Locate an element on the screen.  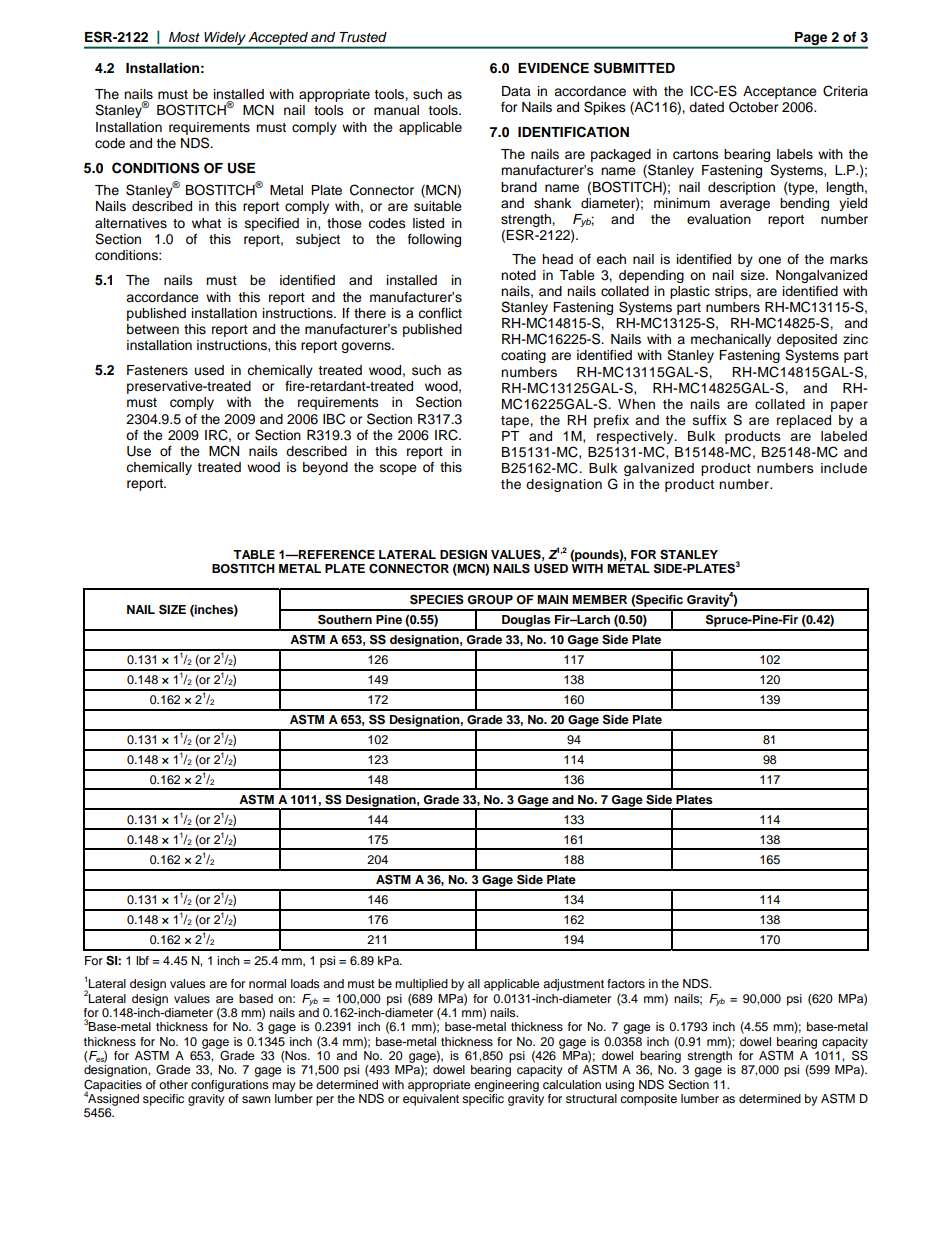
beyond is located at coordinates (325, 468).
